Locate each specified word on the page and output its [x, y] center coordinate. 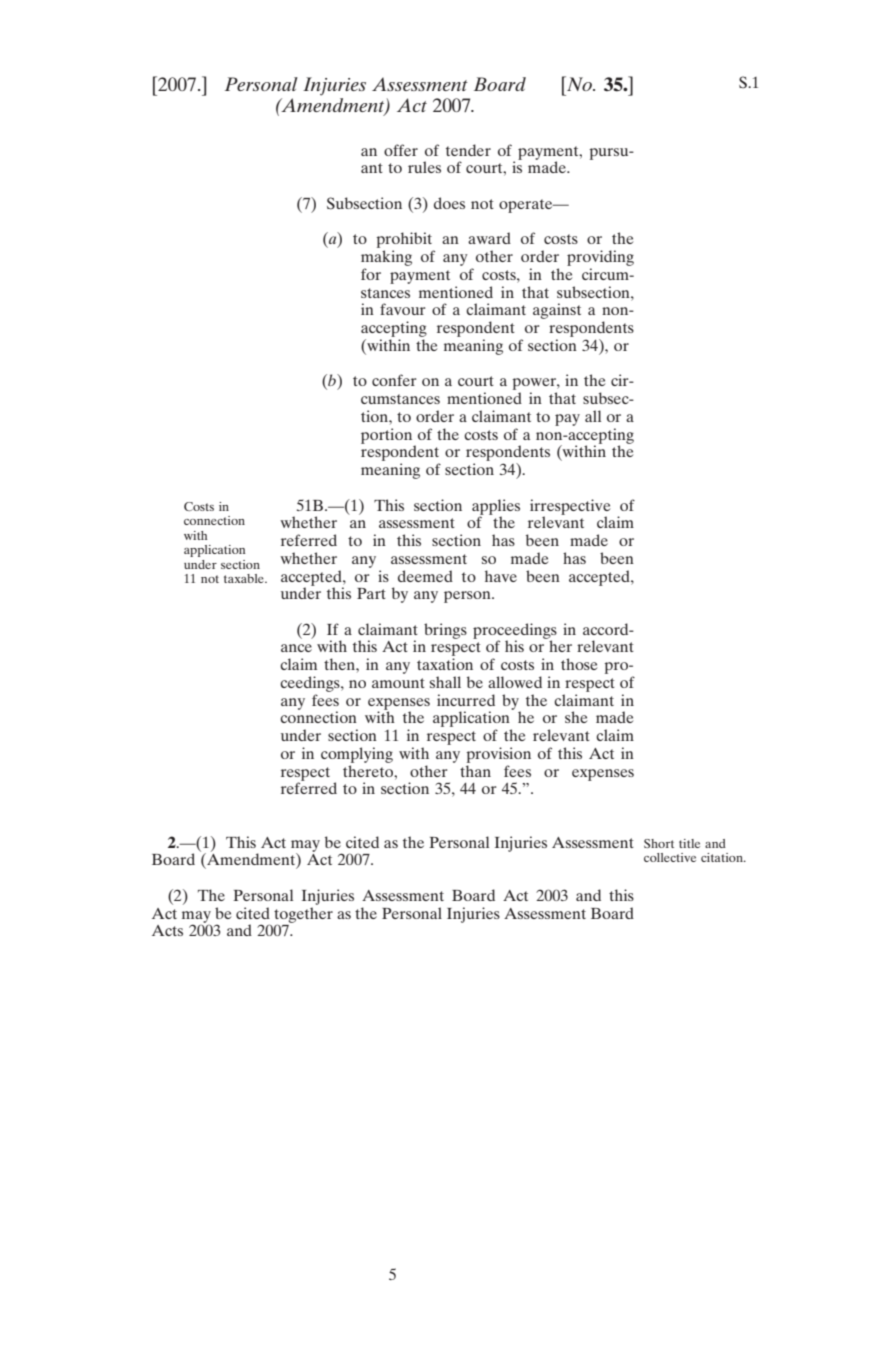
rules [424, 167]
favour [402, 309]
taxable [245, 578]
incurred [466, 700]
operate [527, 206]
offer [401, 150]
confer [394, 380]
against [557, 311]
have [501, 576]
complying [357, 755]
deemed [425, 576]
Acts [167, 930]
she [576, 717]
